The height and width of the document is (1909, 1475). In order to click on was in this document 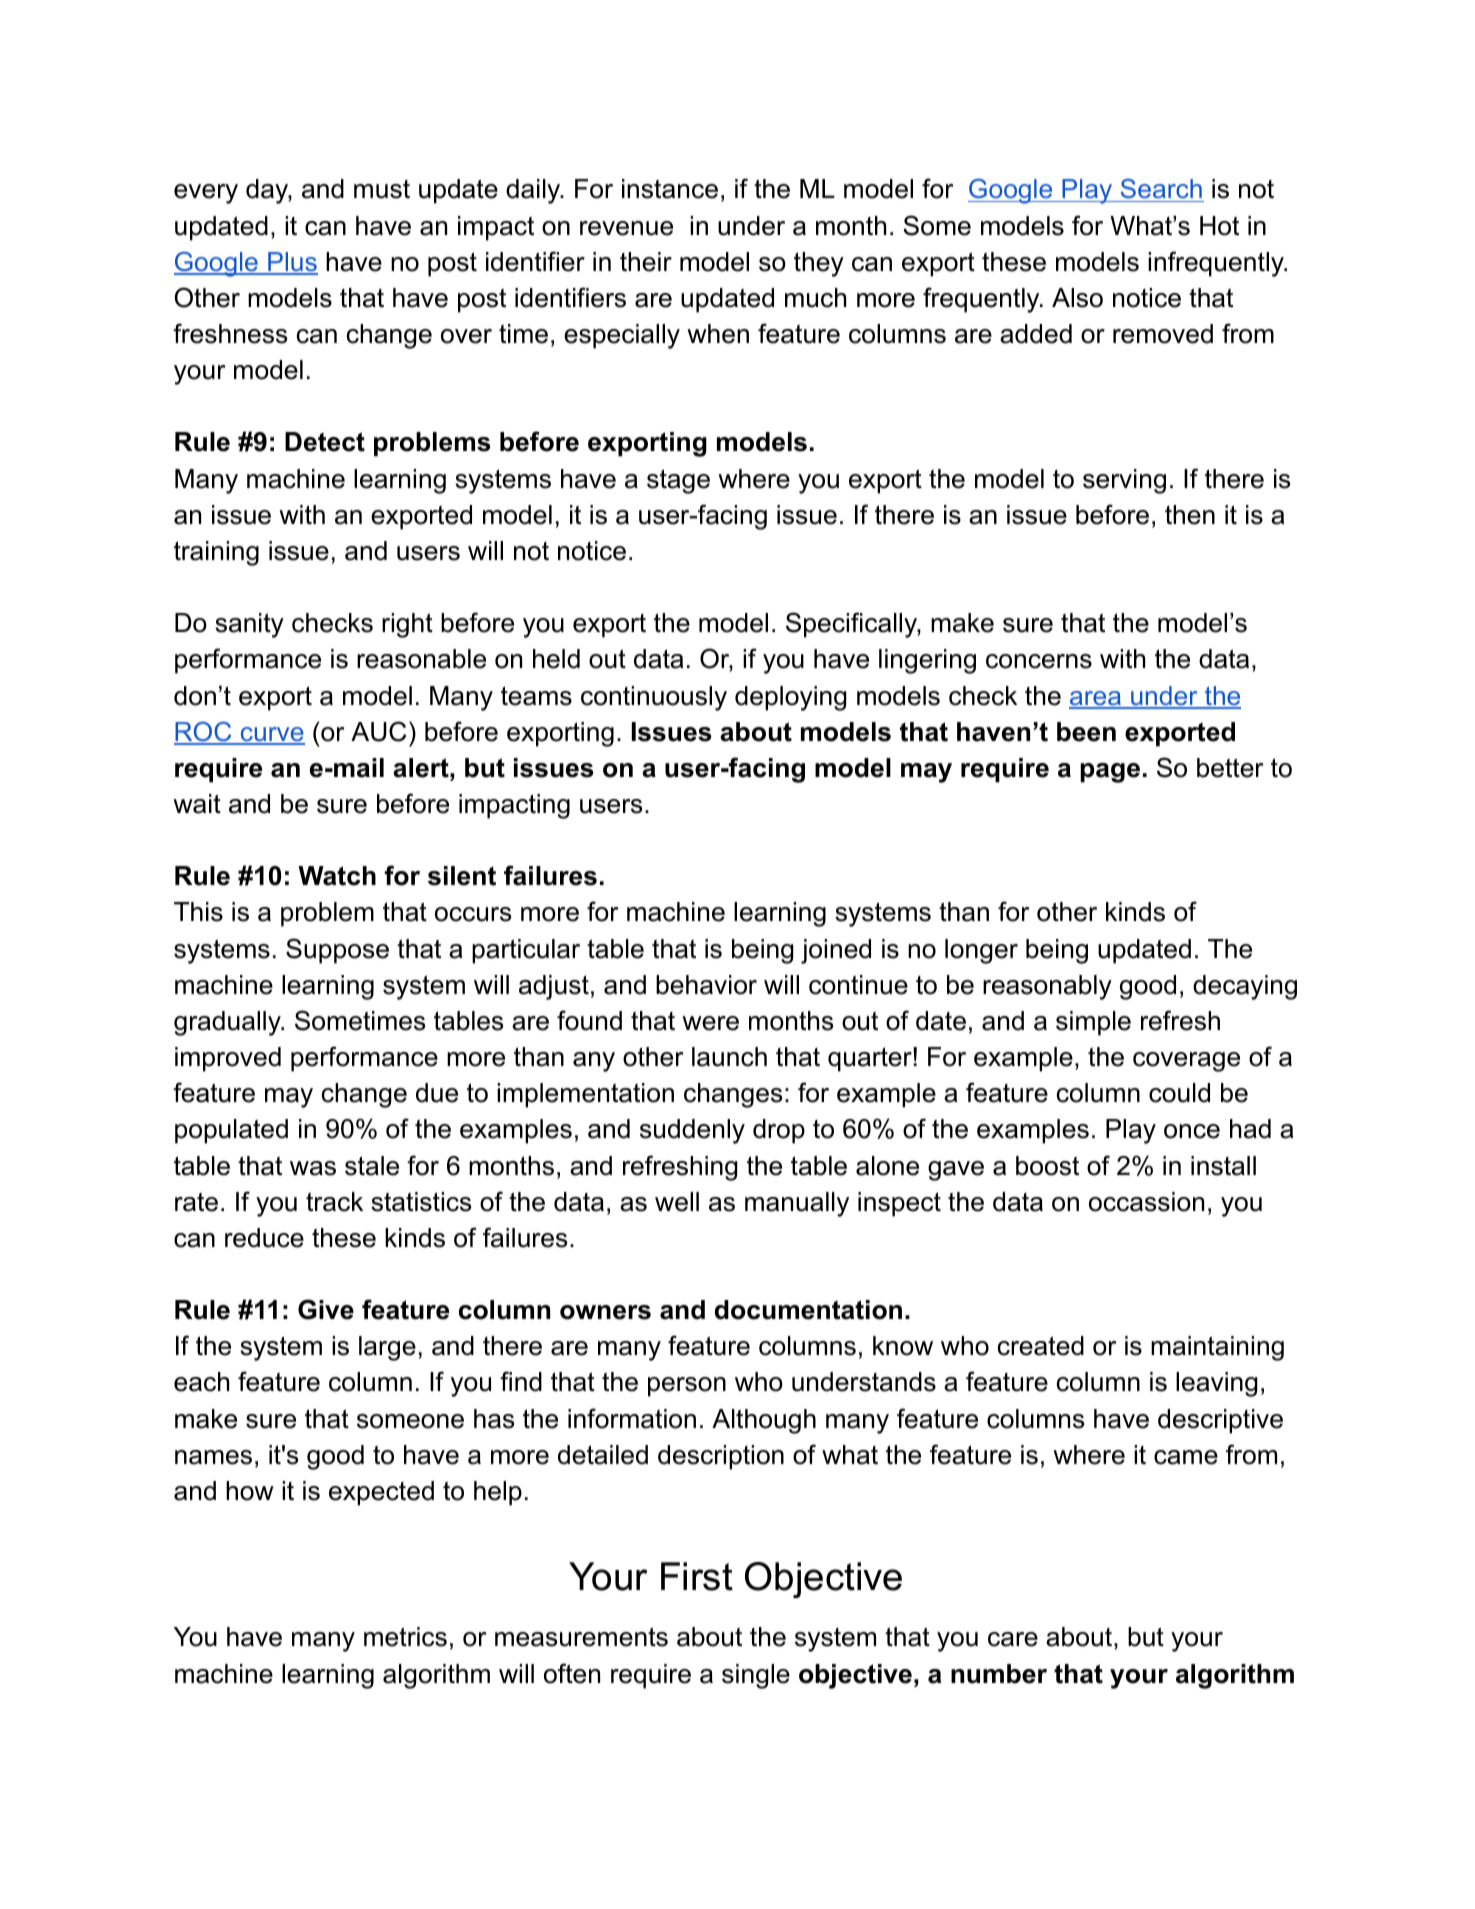, I will do `click(313, 1168)`.
